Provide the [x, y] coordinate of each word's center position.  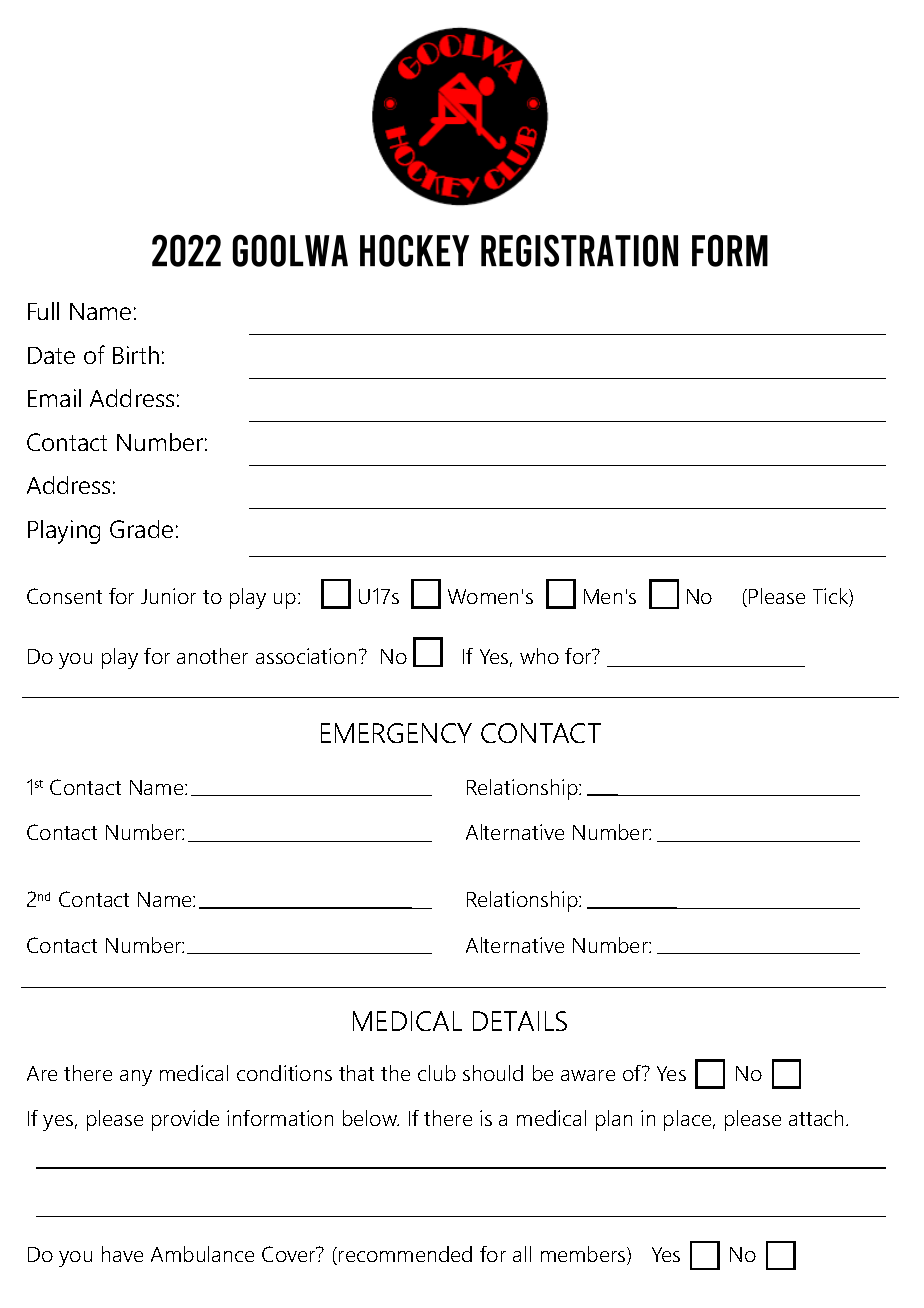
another [212, 656]
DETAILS [520, 1021]
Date [51, 355]
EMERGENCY [396, 733]
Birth [136, 355]
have [122, 1254]
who [539, 656]
